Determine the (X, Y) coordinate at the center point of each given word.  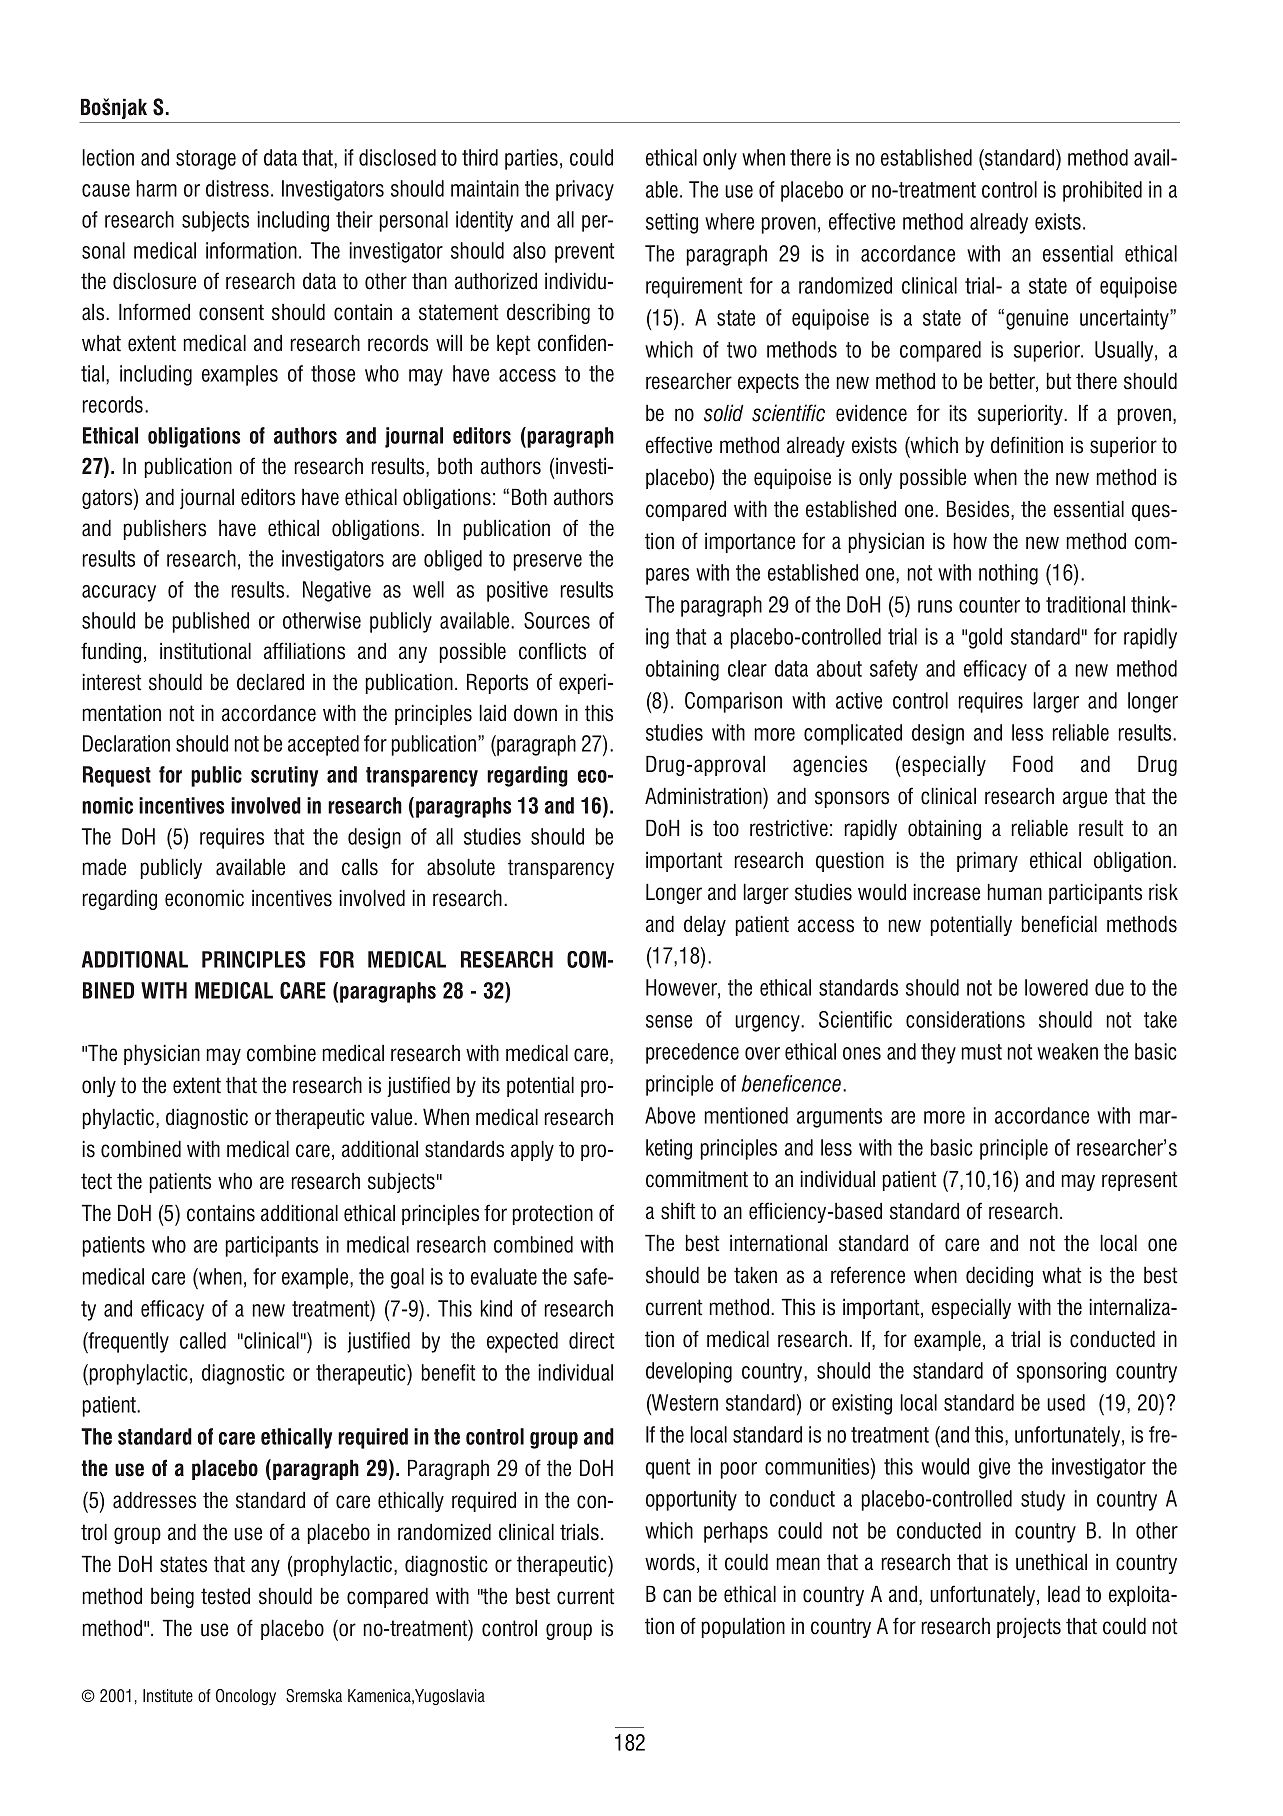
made (104, 867)
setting (672, 223)
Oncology (246, 1697)
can (677, 1596)
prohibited (1102, 191)
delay (705, 925)
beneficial (1059, 924)
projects (1029, 1627)
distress (237, 188)
